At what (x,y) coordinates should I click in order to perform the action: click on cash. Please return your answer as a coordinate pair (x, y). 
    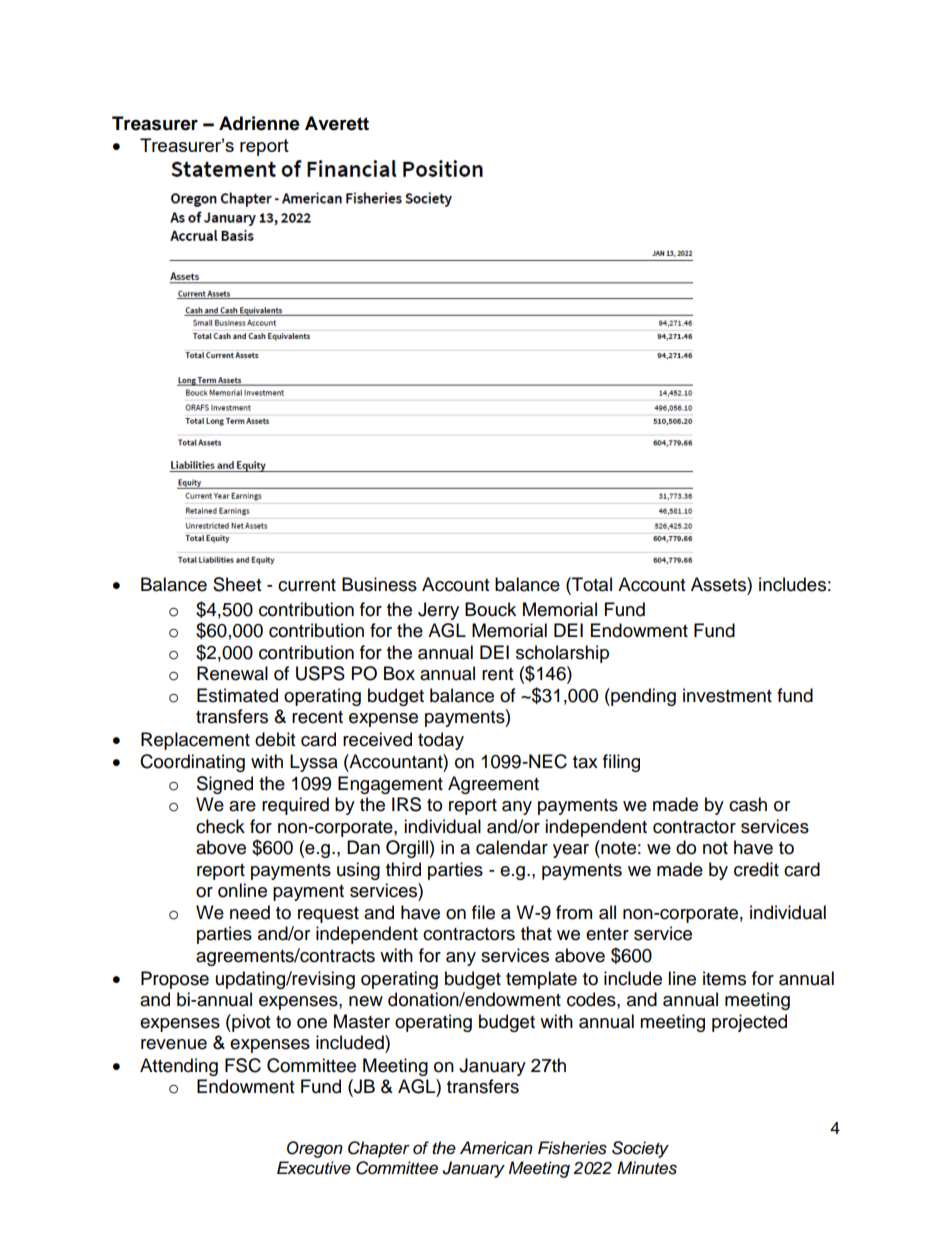
    Looking at the image, I should click on (748, 804).
